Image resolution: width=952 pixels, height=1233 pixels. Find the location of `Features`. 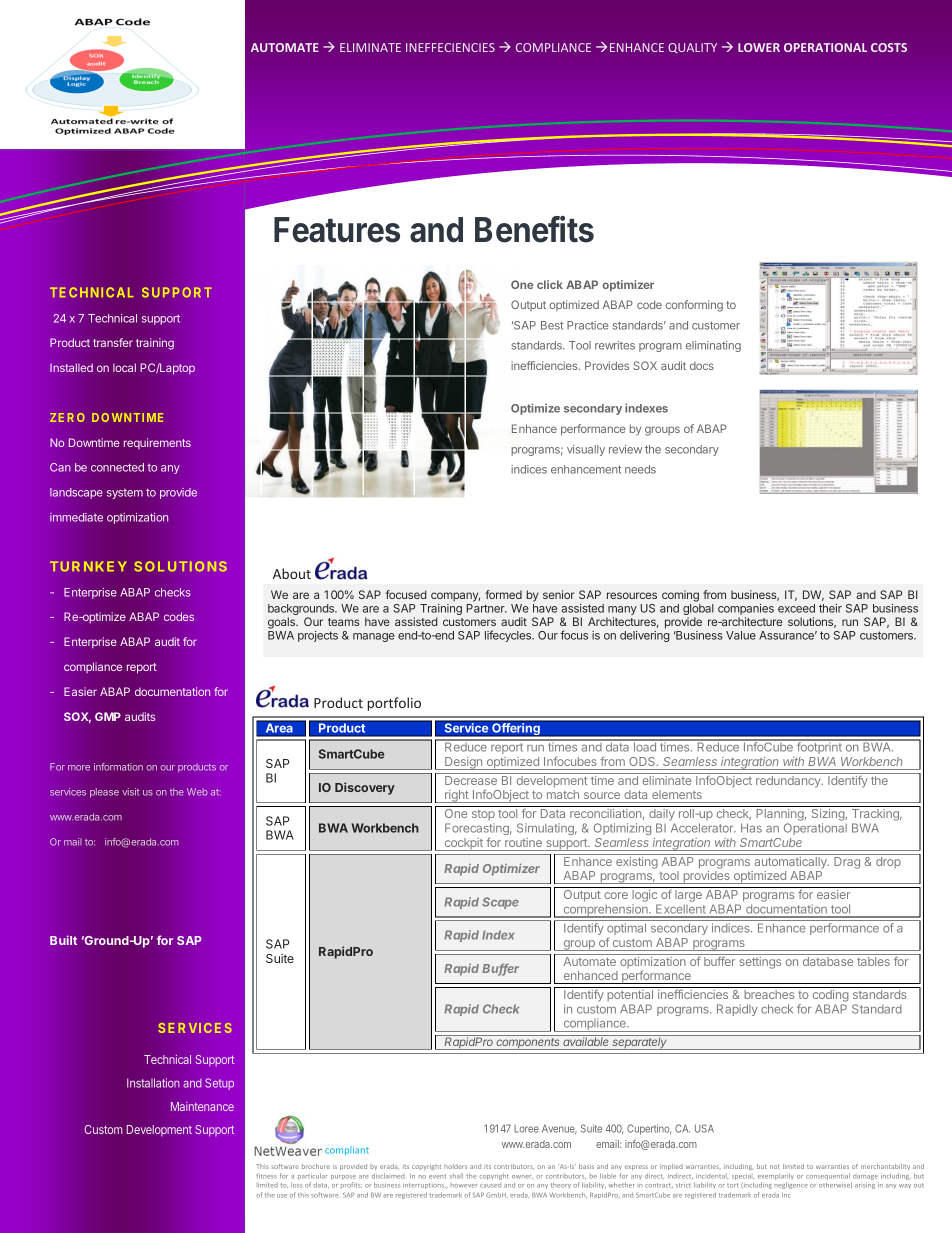

Features is located at coordinates (337, 230).
